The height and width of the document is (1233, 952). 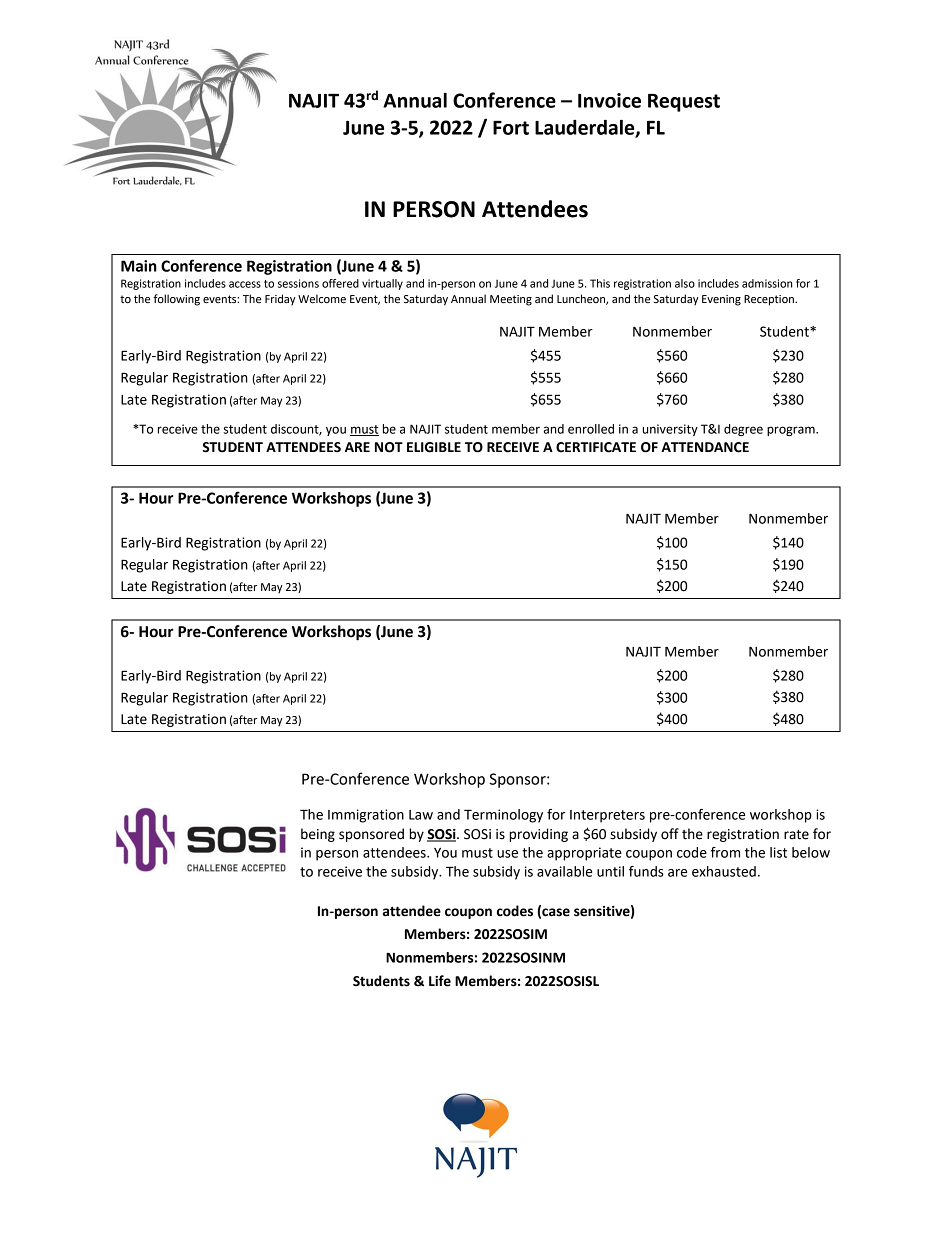 I want to click on Request, so click(x=684, y=103).
